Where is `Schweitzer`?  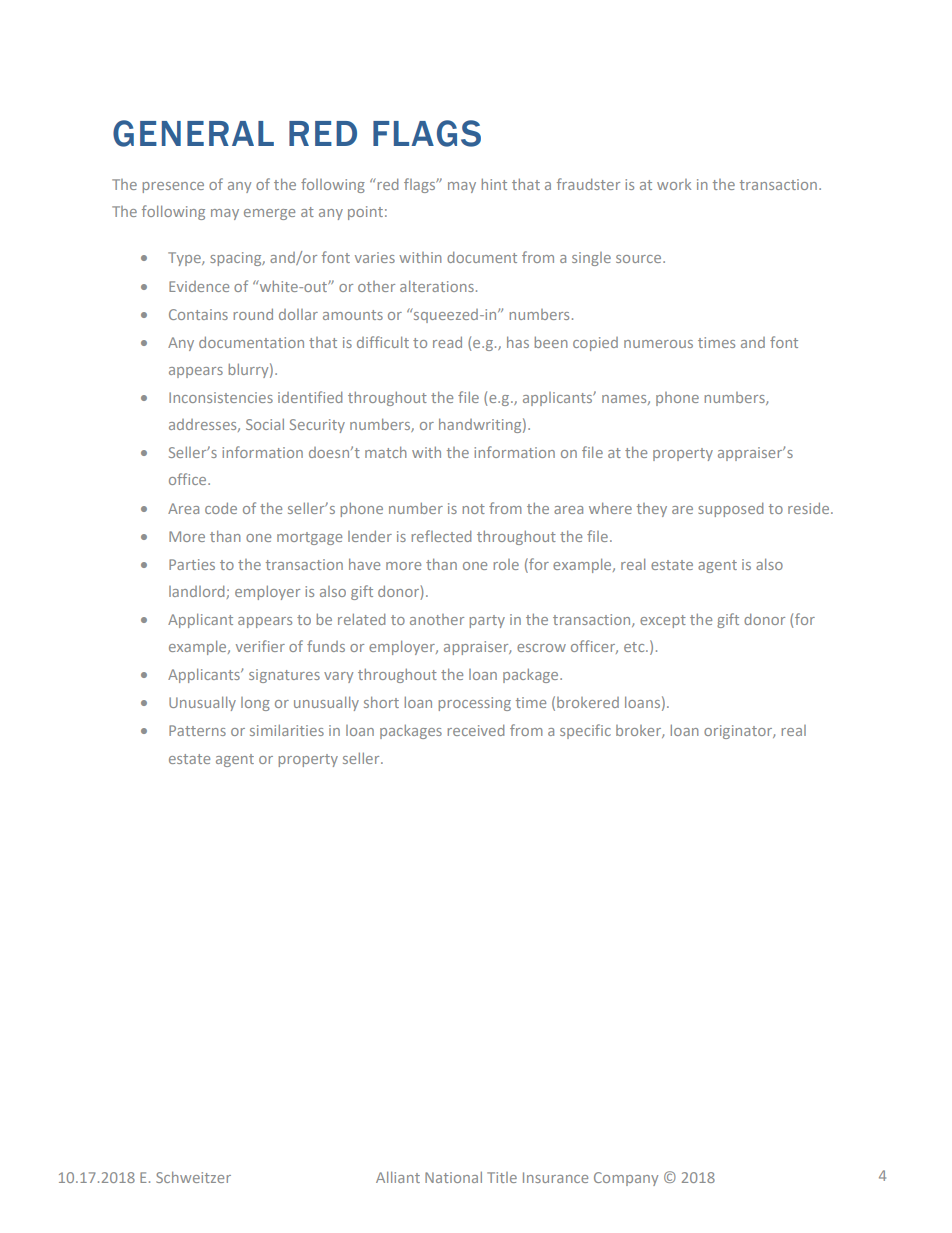
Schweitzer is located at coordinates (193, 1177).
